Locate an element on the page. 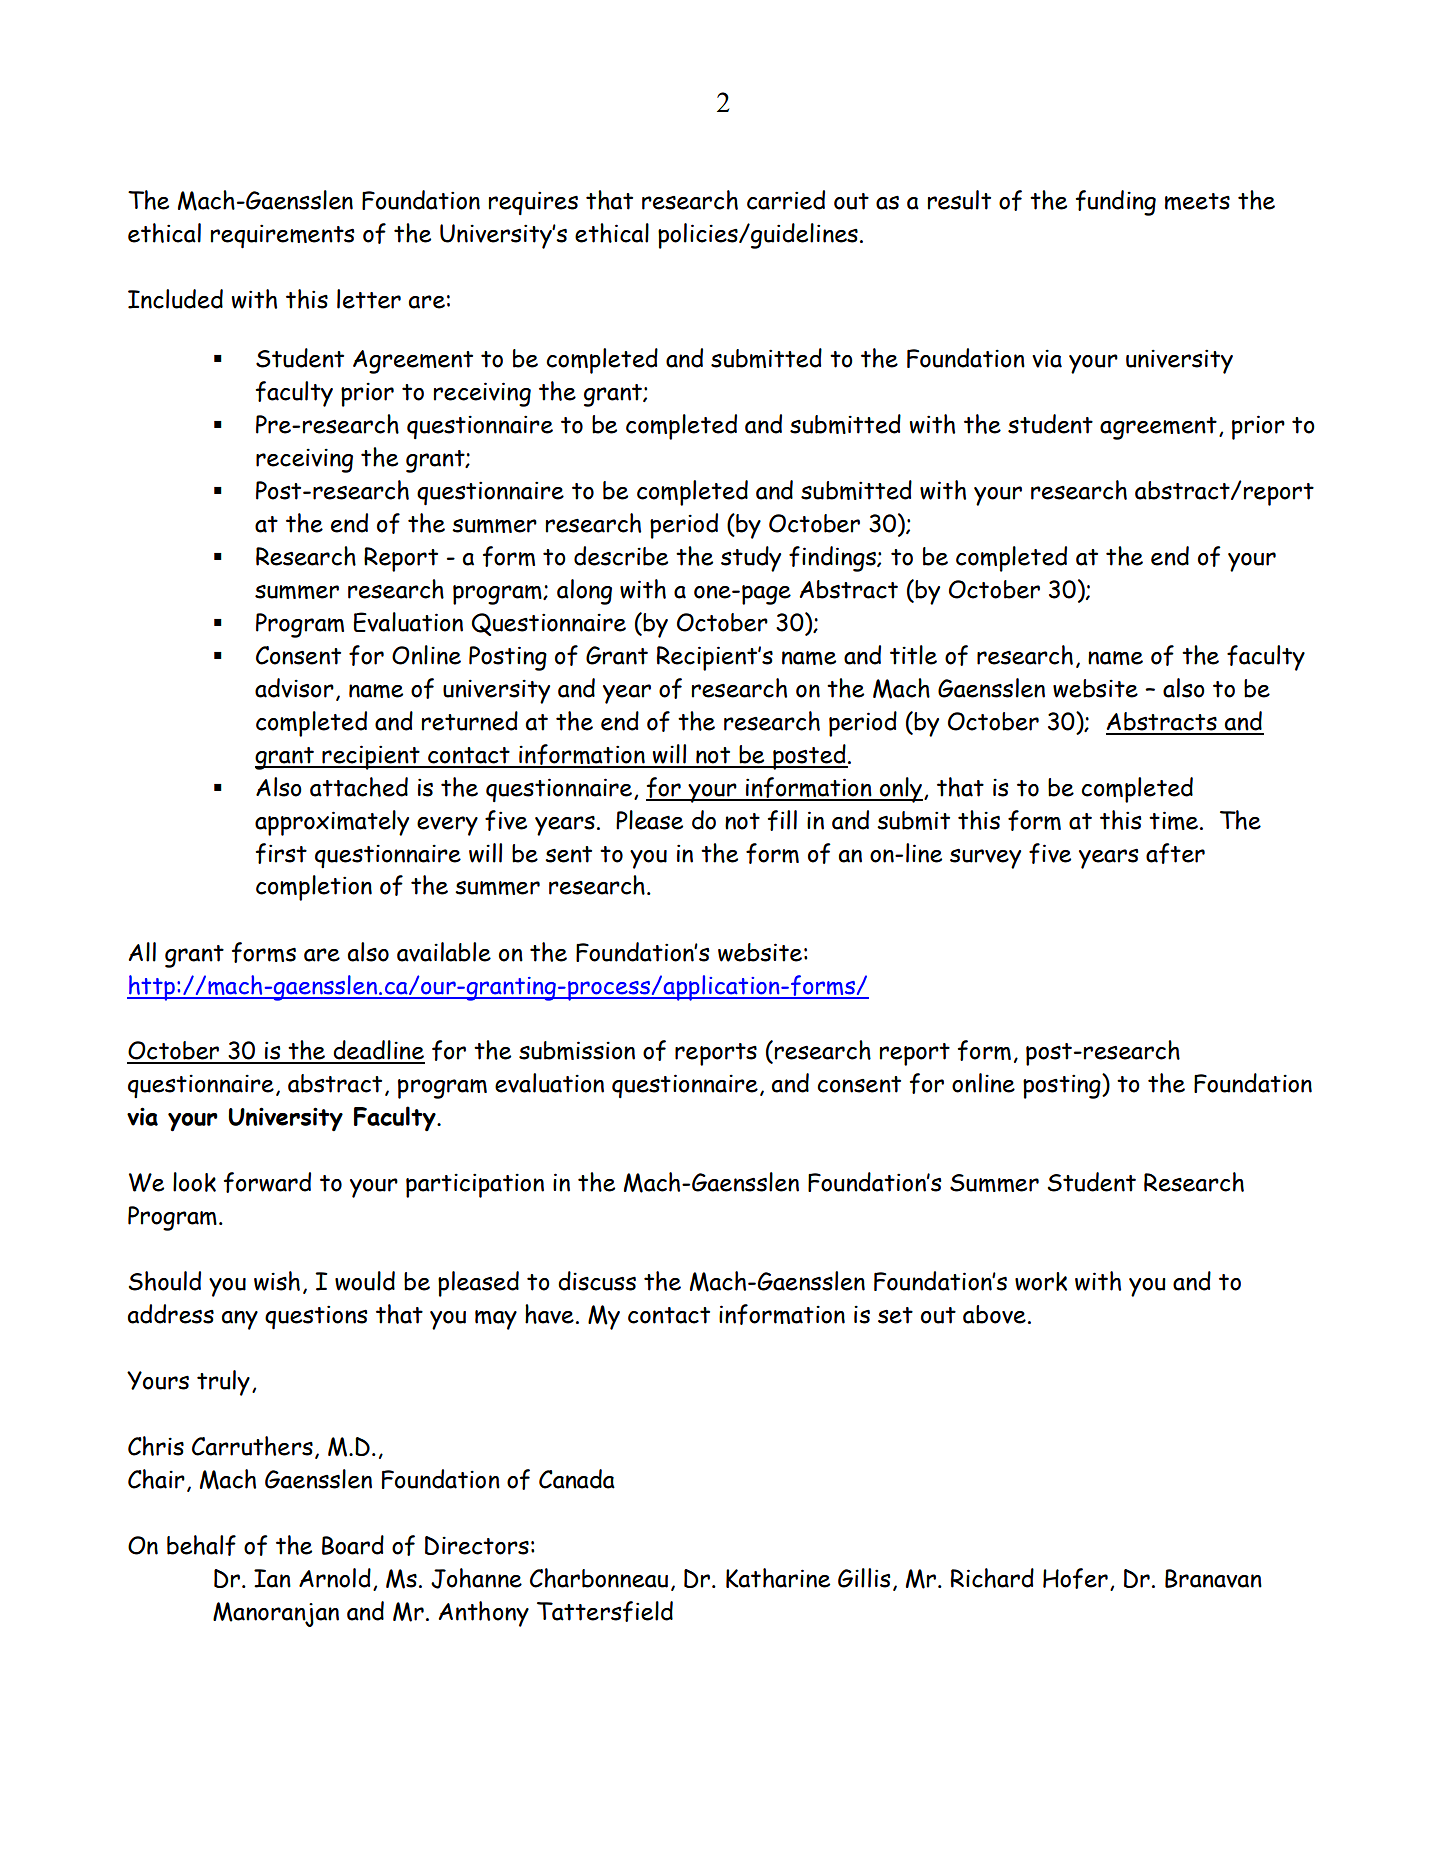 The height and width of the image is (1873, 1447). Ian is located at coordinates (272, 1578).
